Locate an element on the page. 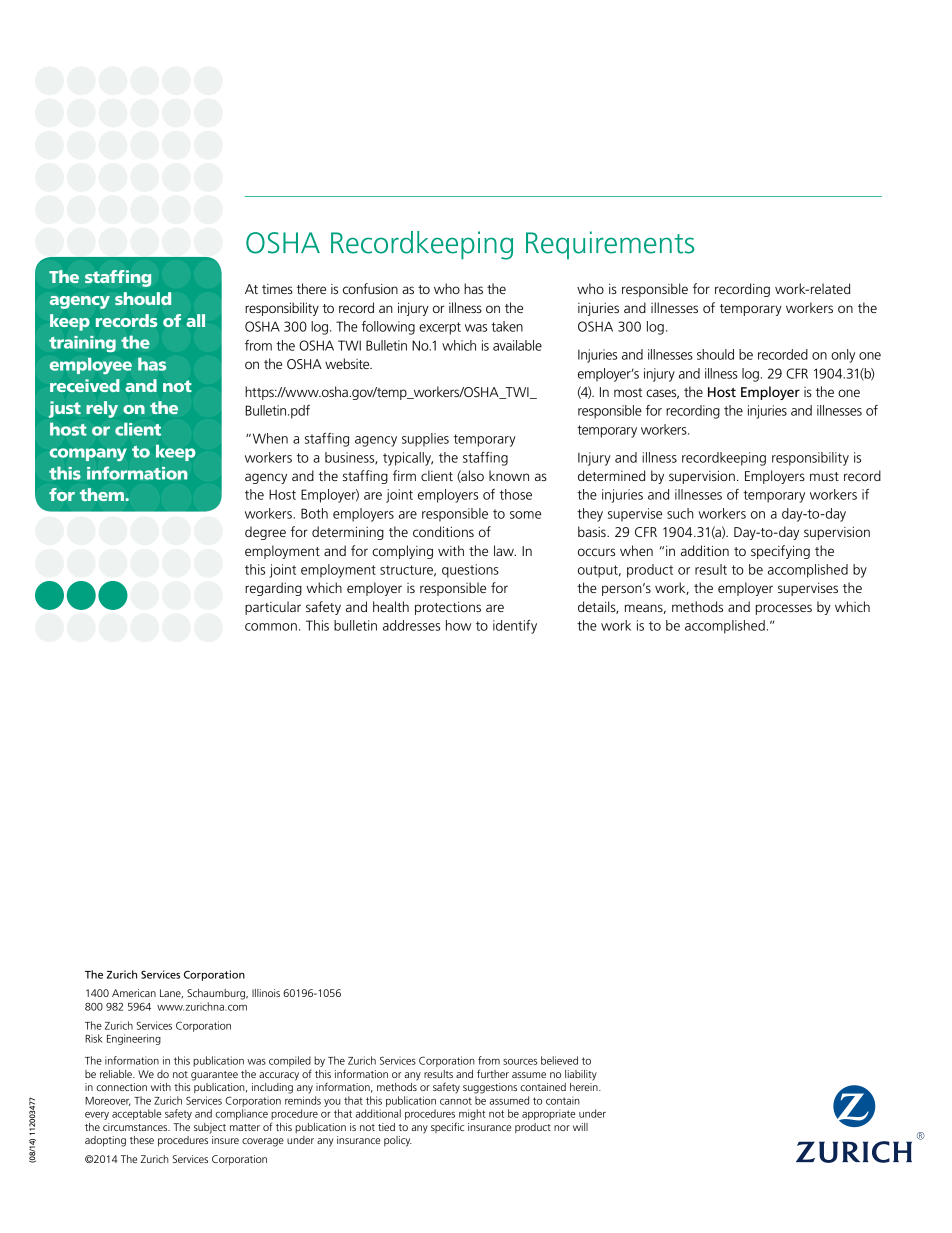 This image has width=952, height=1233. confusion is located at coordinates (370, 288).
